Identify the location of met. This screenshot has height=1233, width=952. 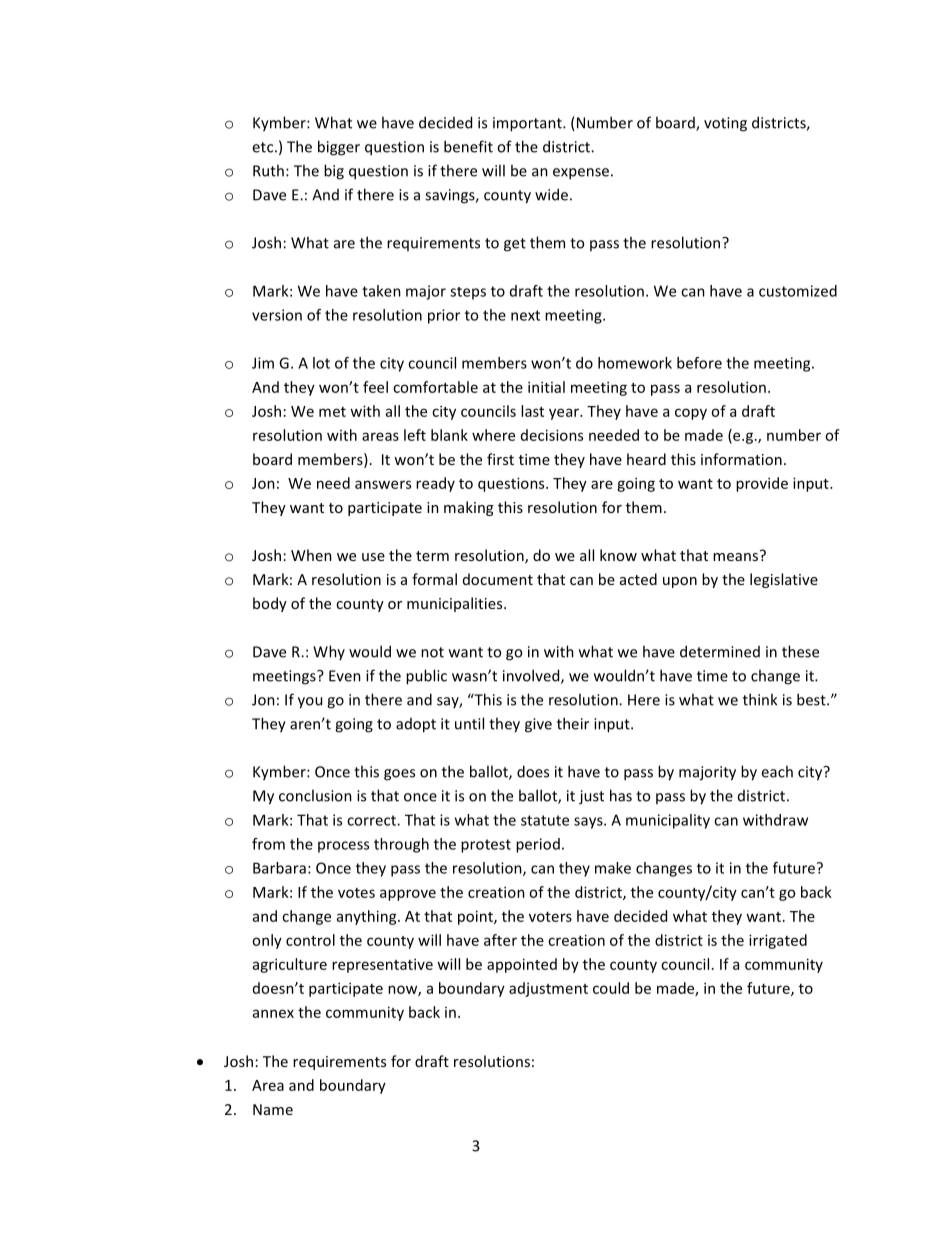
(332, 412).
